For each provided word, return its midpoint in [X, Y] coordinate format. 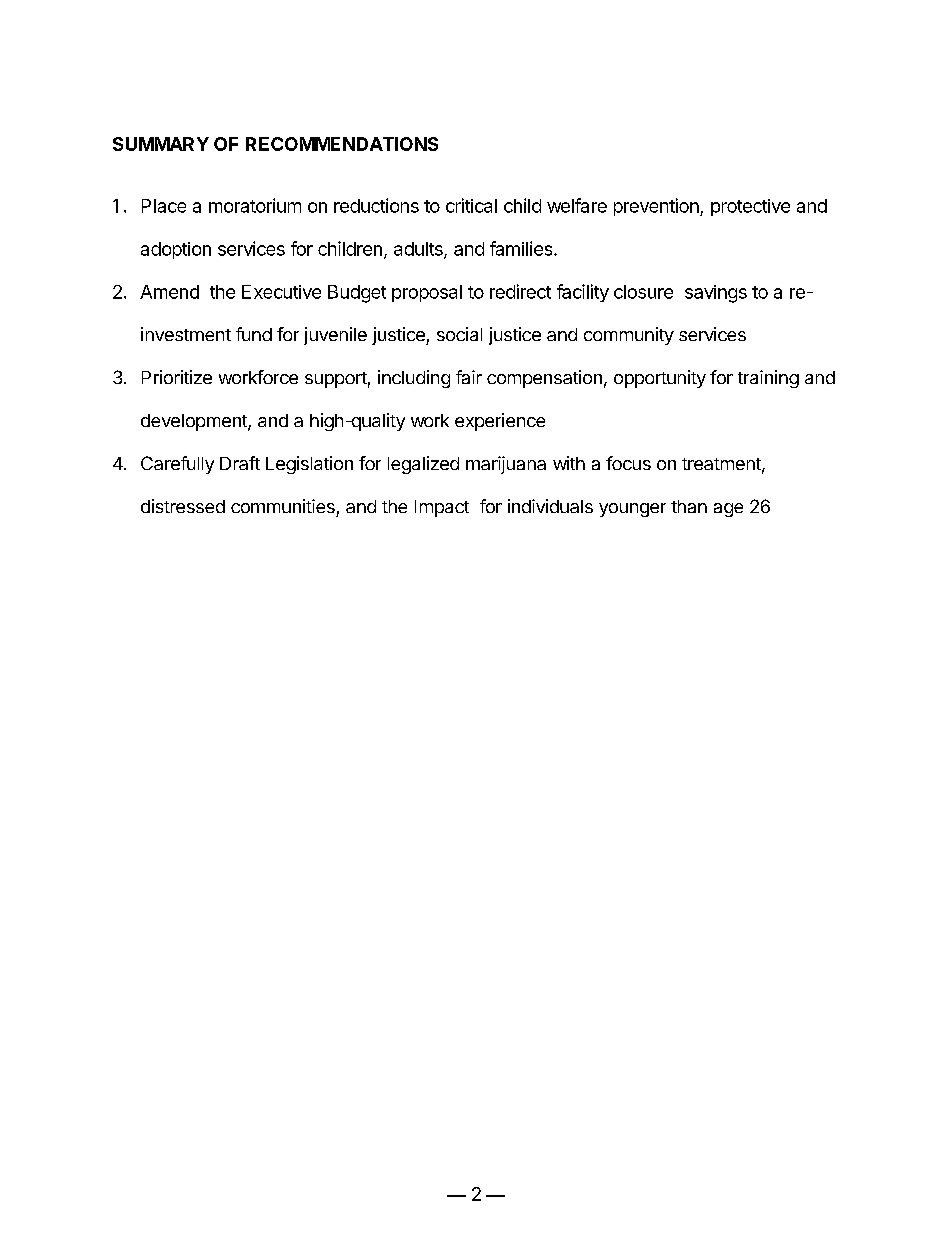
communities [283, 506]
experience [500, 422]
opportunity [660, 379]
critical [471, 205]
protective [750, 207]
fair [469, 377]
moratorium [255, 205]
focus [628, 463]
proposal [427, 293]
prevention [657, 207]
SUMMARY [161, 144]
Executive [281, 292]
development [195, 422]
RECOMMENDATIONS [342, 144]
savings [716, 294]
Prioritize [177, 377]
